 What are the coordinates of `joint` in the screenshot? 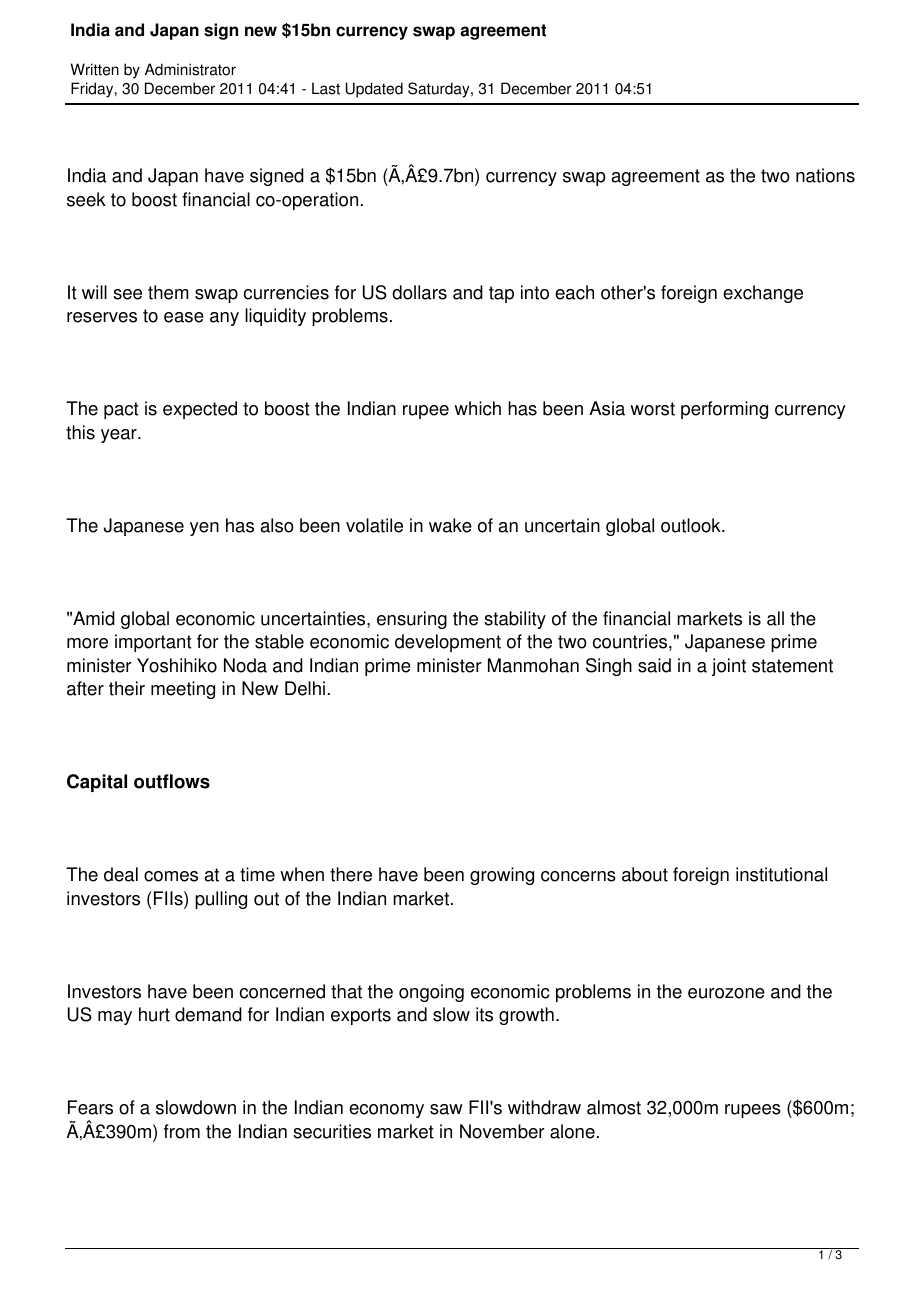 It's located at (729, 667).
